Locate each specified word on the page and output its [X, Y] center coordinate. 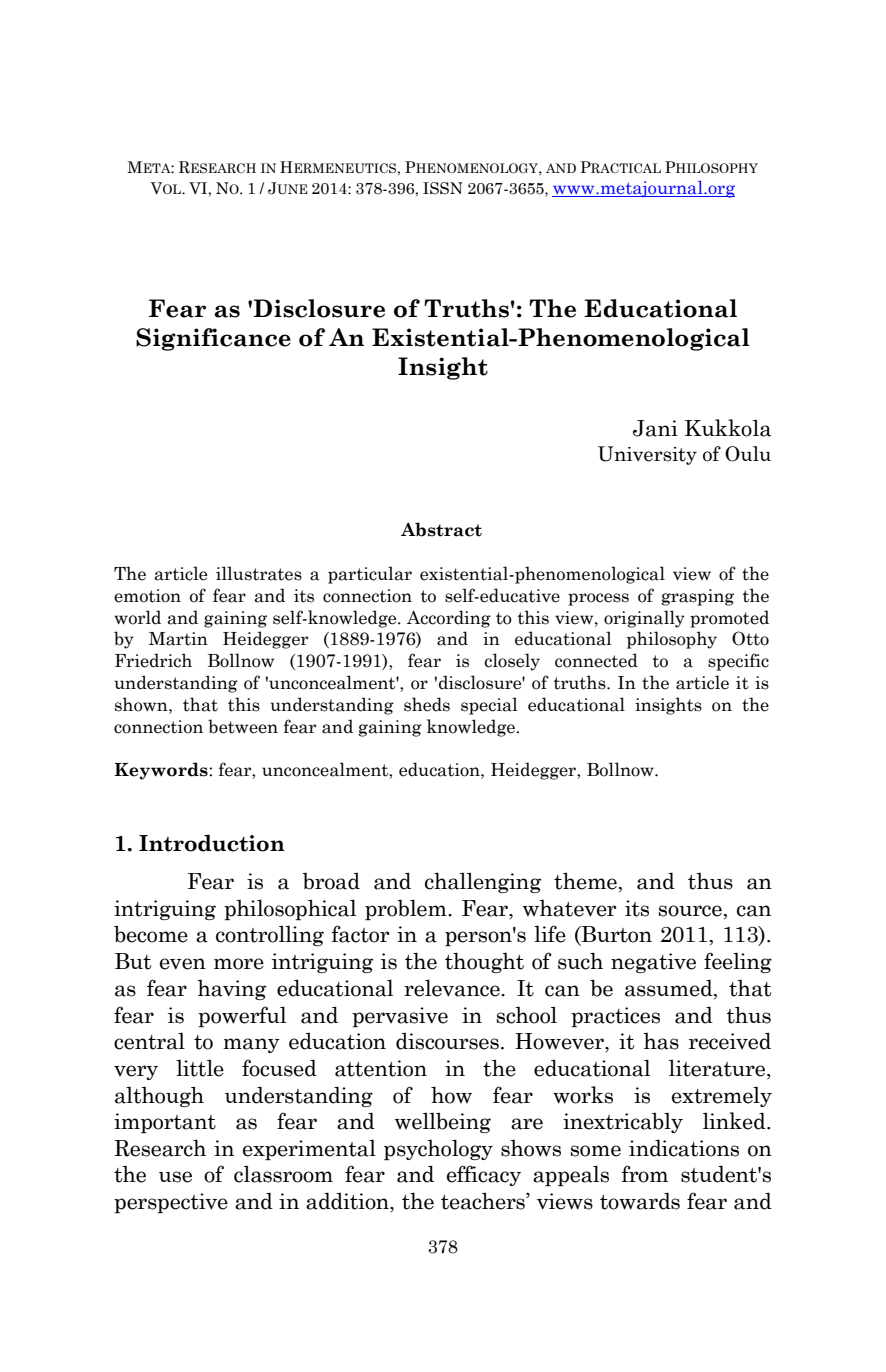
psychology [438, 1149]
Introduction [212, 843]
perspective [171, 1203]
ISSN [443, 188]
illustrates [259, 573]
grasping [698, 597]
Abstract [441, 529]
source [690, 911]
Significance [213, 339]
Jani [655, 428]
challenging [483, 882]
